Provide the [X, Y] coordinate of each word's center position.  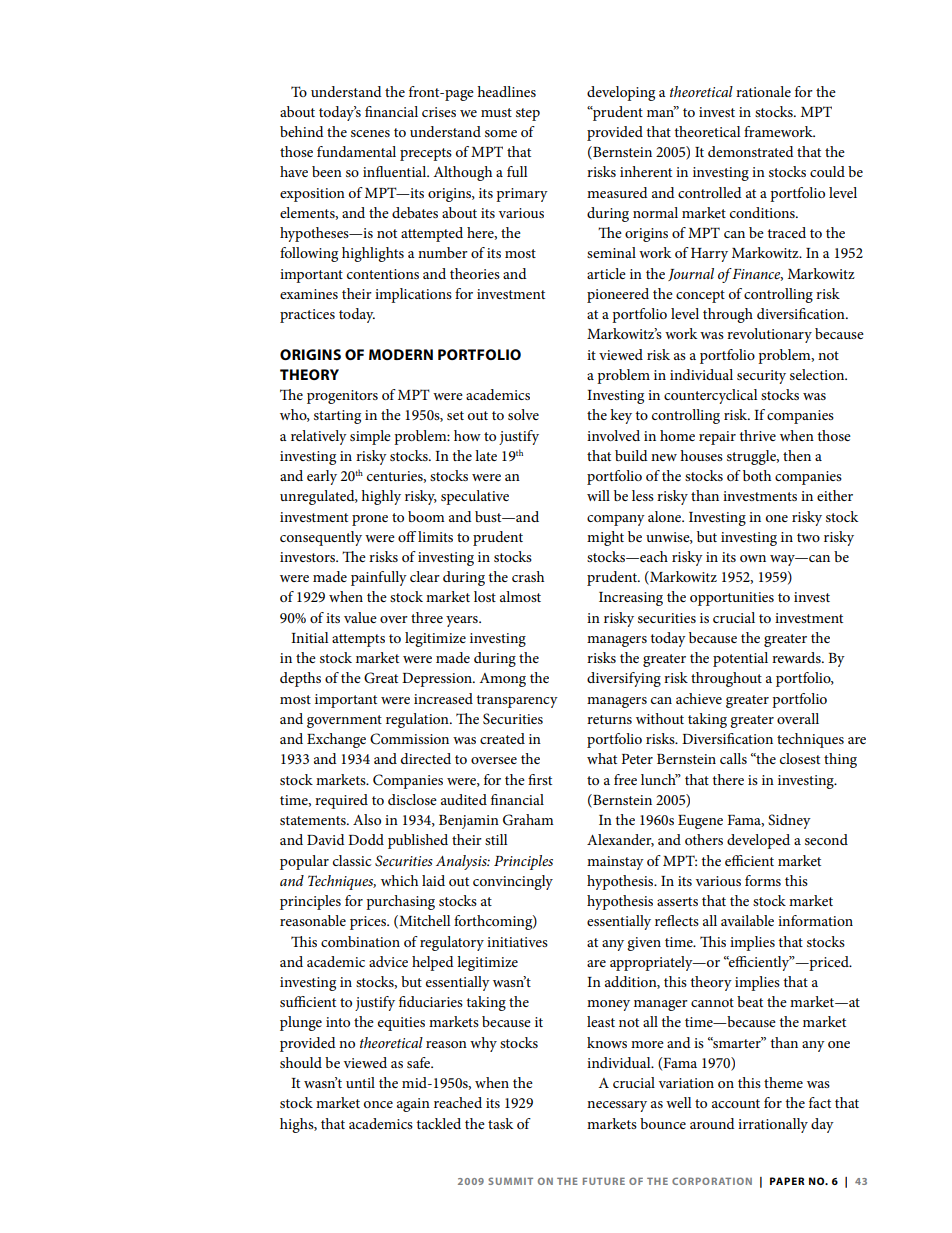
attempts [358, 640]
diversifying [624, 679]
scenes [370, 133]
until [360, 1082]
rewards [797, 657]
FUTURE [604, 1181]
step [528, 114]
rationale [763, 91]
